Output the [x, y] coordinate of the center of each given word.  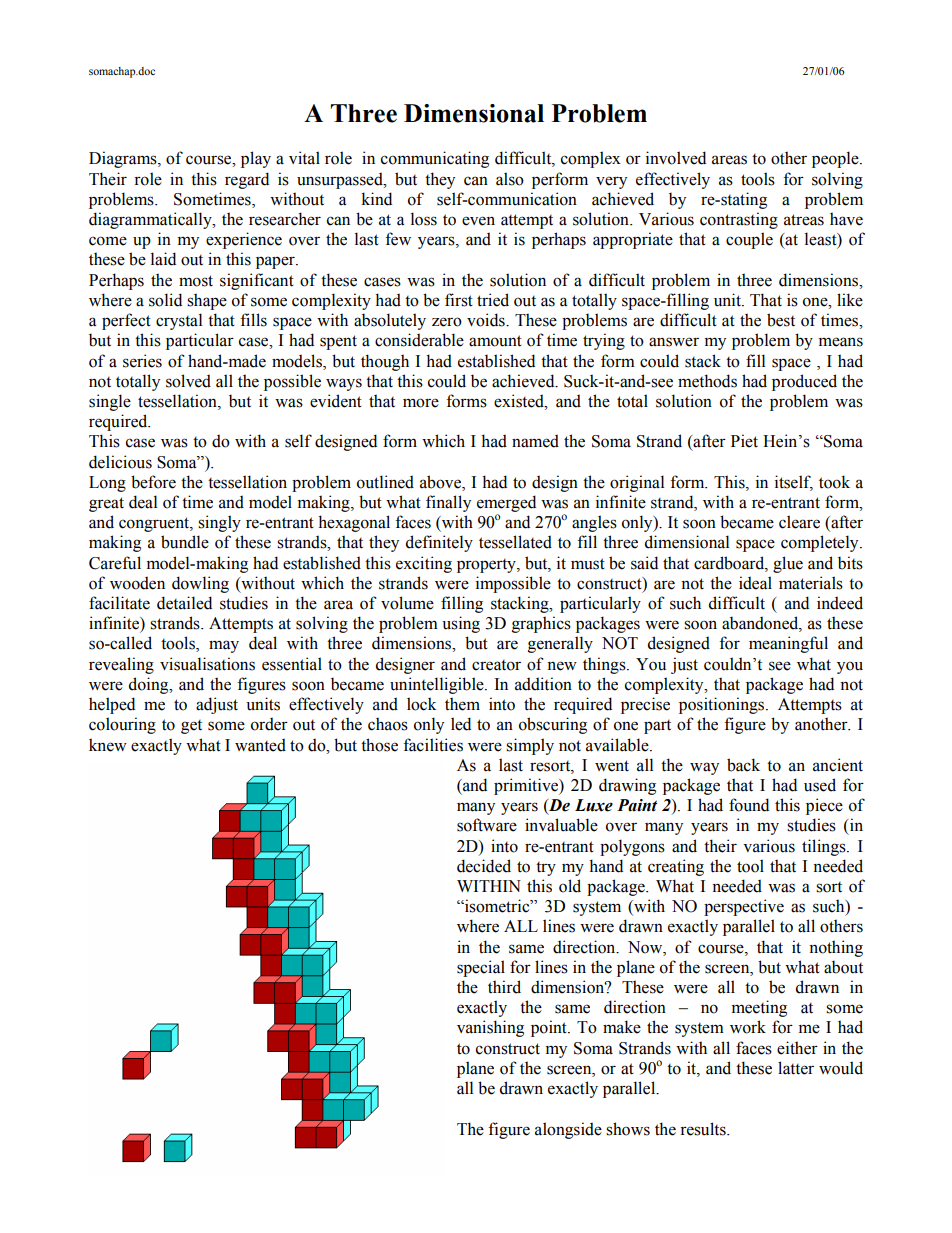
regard [247, 180]
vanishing [490, 1028]
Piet [744, 441]
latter [796, 1068]
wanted [260, 745]
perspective [744, 907]
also [510, 179]
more [421, 403]
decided [484, 866]
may [224, 646]
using [461, 624]
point [550, 1028]
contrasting [739, 220]
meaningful [788, 644]
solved [188, 381]
